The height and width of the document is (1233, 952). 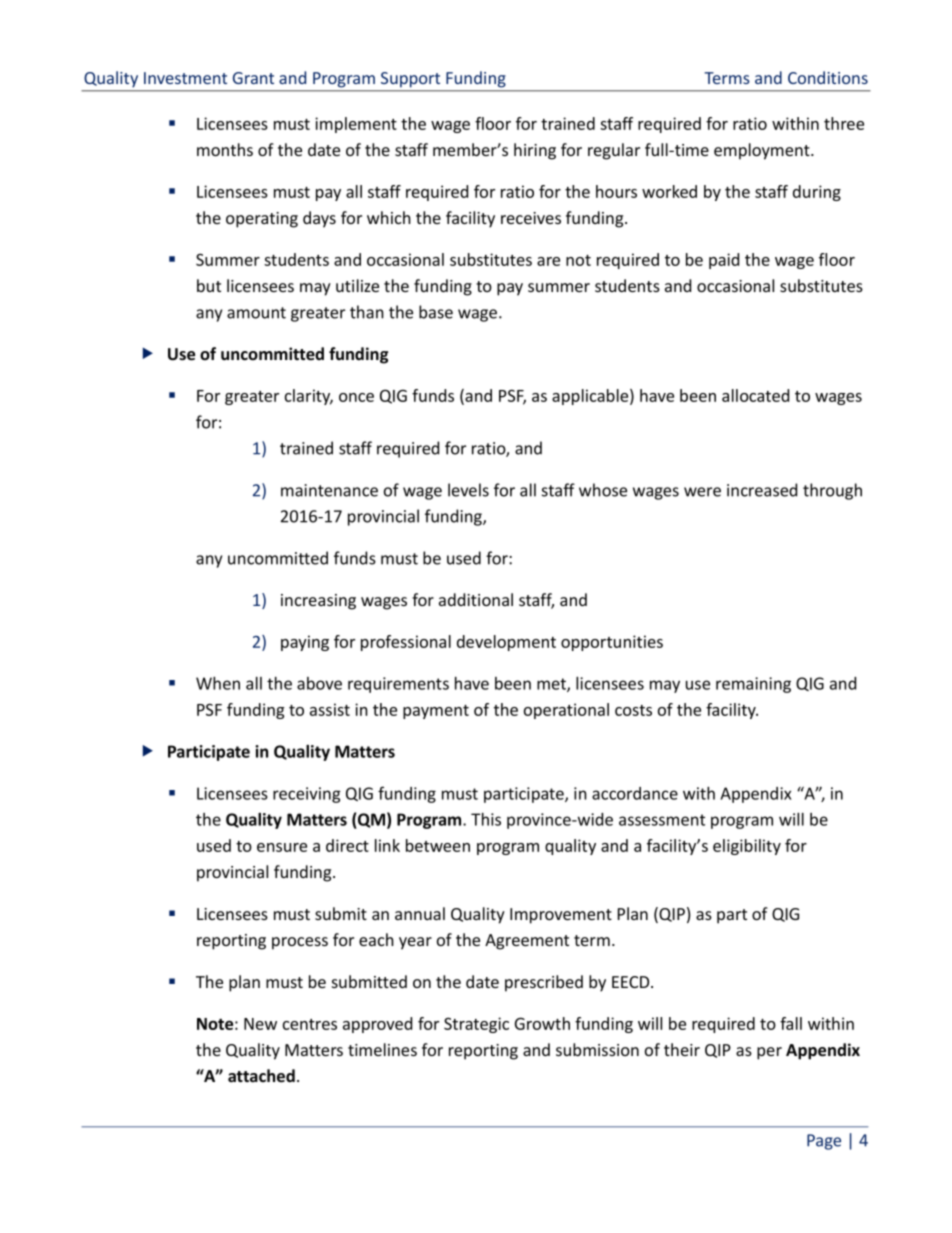 What do you see at coordinates (307, 795) in the document?
I see `receiving` at bounding box center [307, 795].
